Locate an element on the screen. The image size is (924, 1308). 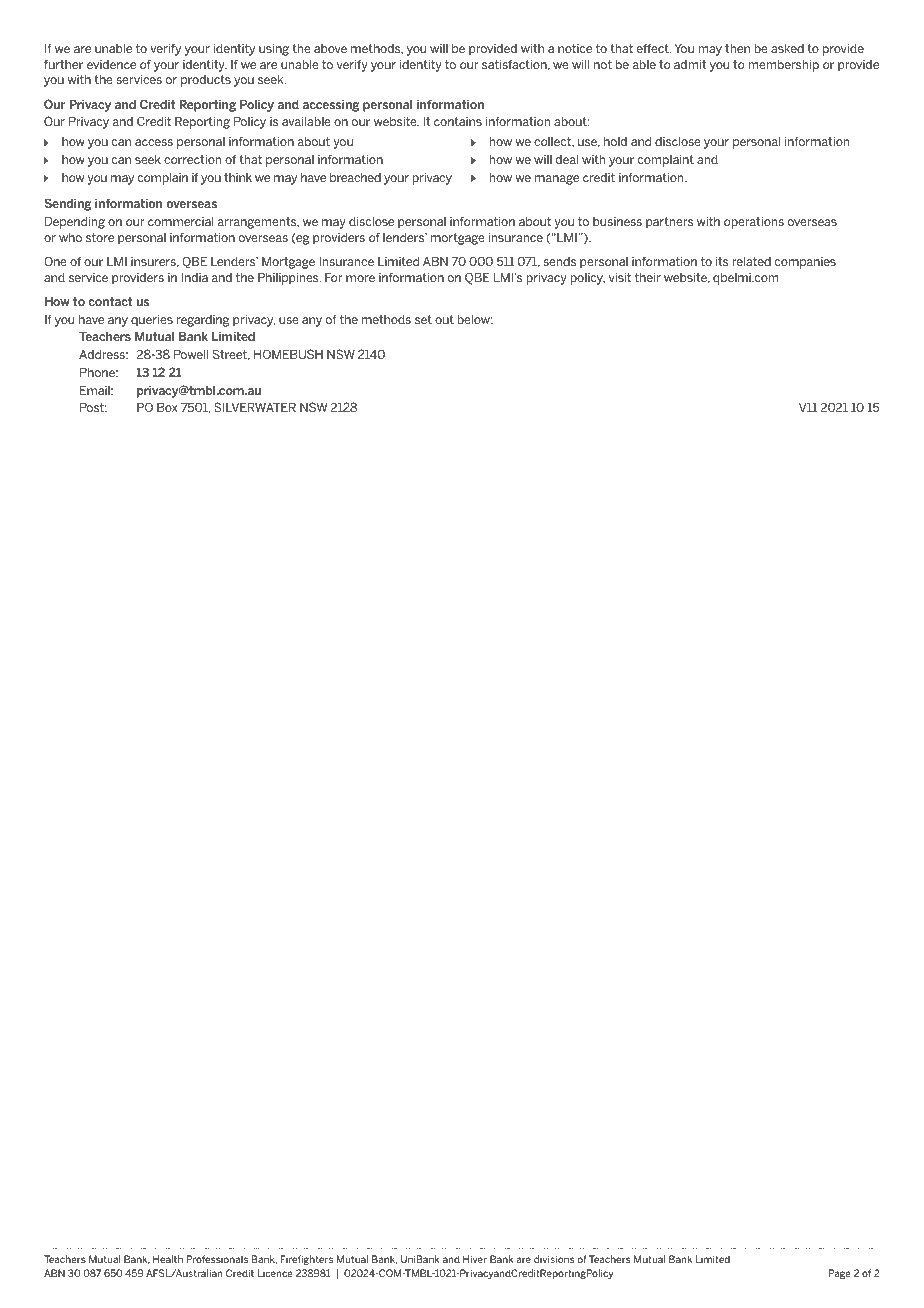
products is located at coordinates (206, 81).
